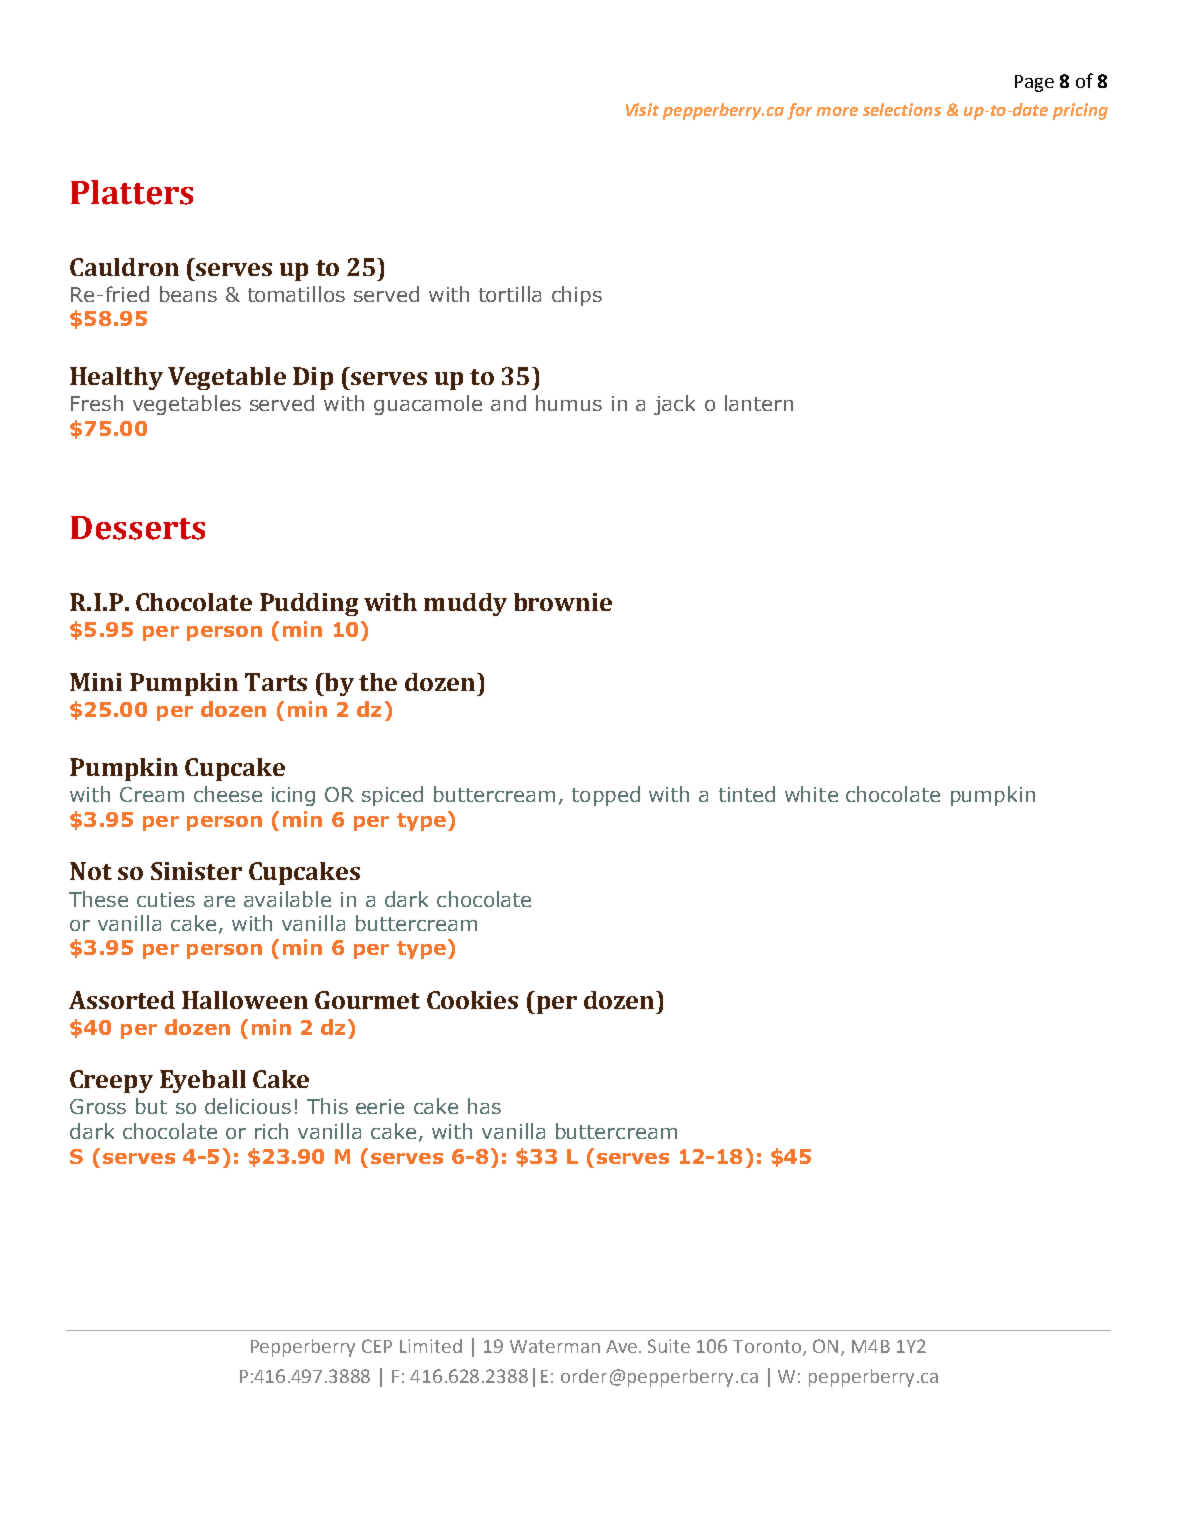 The width and height of the screenshot is (1177, 1523). Describe the element at coordinates (377, 1346) in the screenshot. I see `CEP` at that location.
